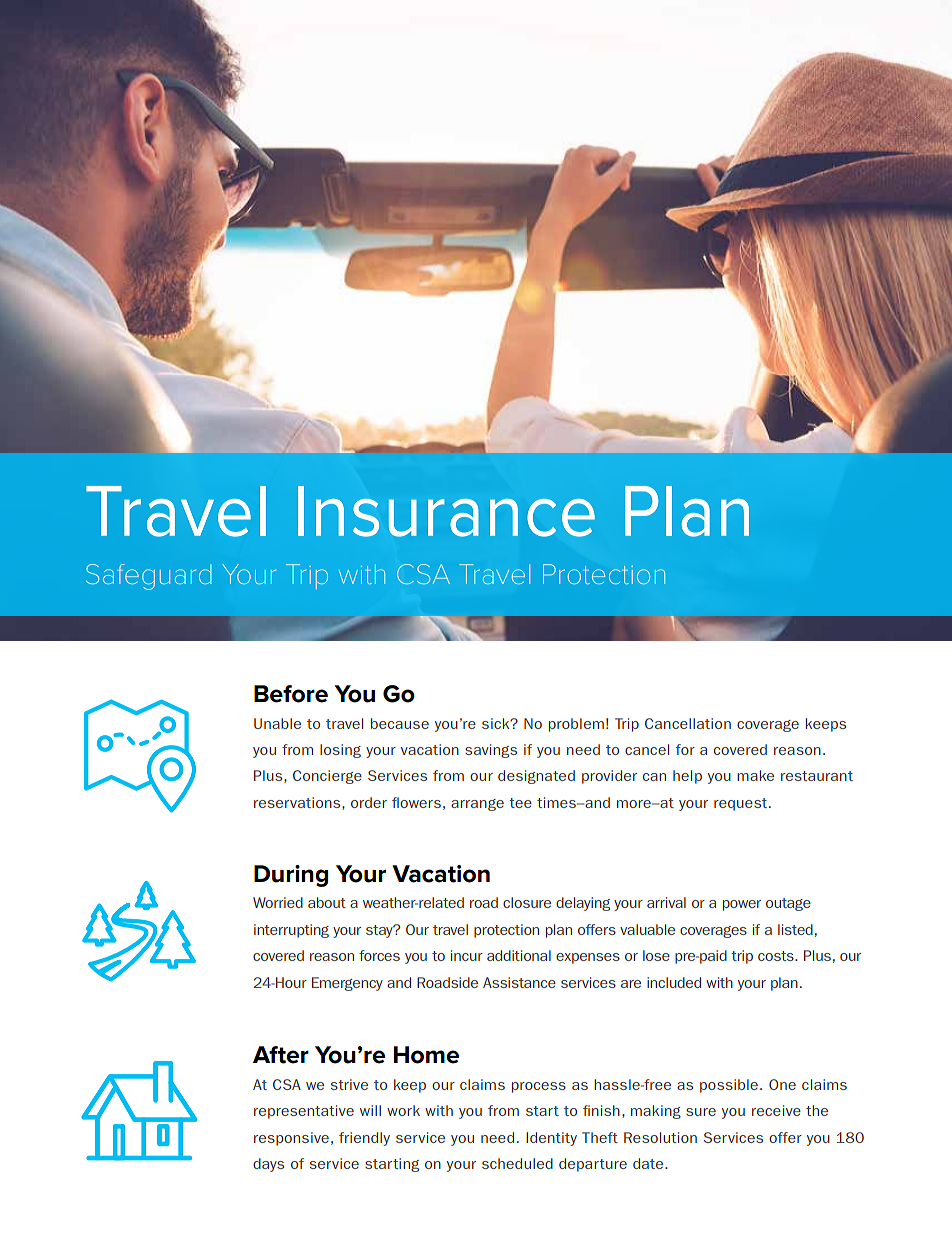  Describe the element at coordinates (446, 511) in the screenshot. I see `Insurance` at that location.
